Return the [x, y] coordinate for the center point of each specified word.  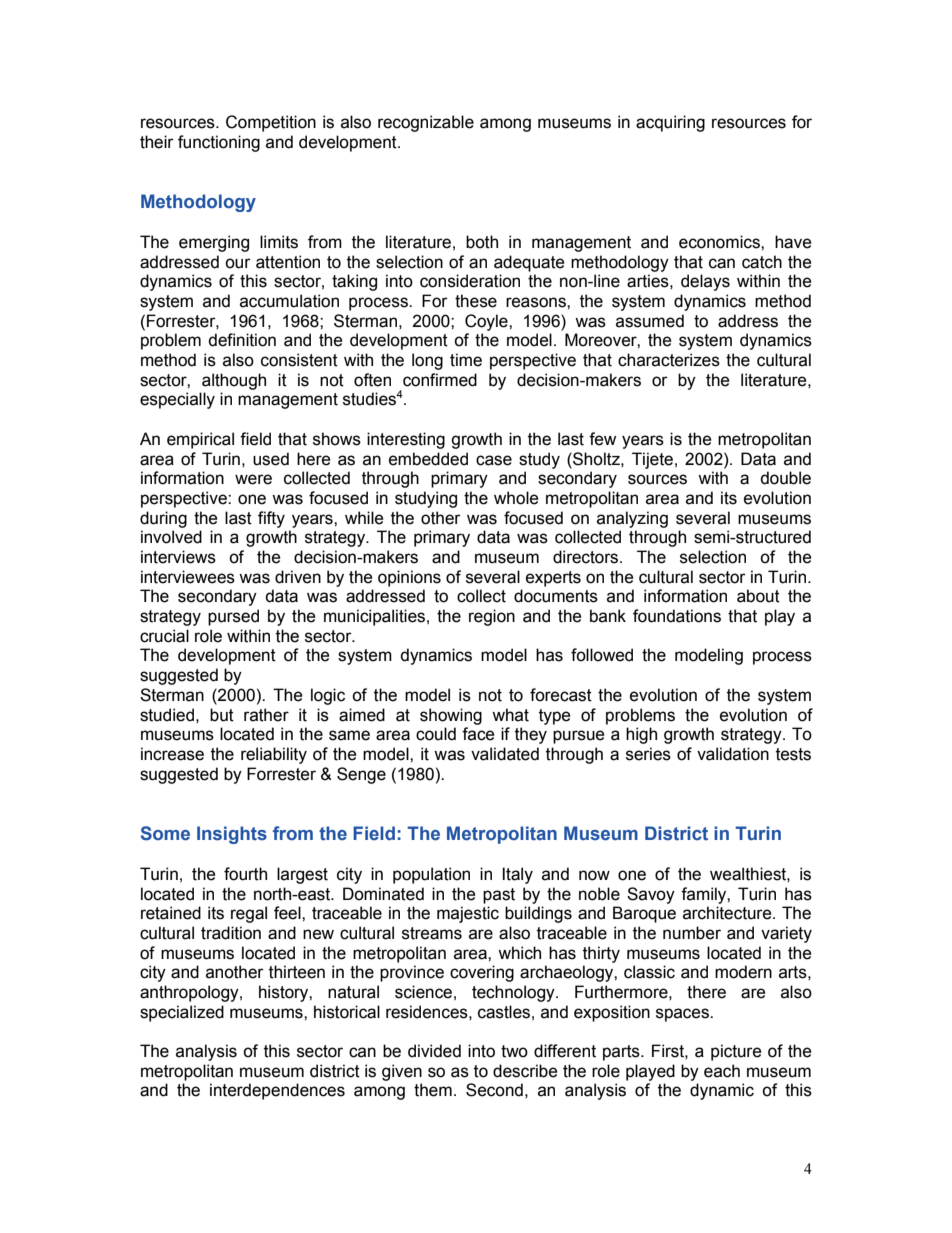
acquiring [670, 123]
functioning [219, 143]
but [222, 715]
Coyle [487, 322]
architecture [728, 913]
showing [451, 716]
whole [516, 498]
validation [733, 754]
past [499, 896]
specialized [182, 1013]
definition [242, 340]
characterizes [669, 360]
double [785, 478]
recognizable [426, 123]
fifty [271, 519]
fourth [245, 874]
